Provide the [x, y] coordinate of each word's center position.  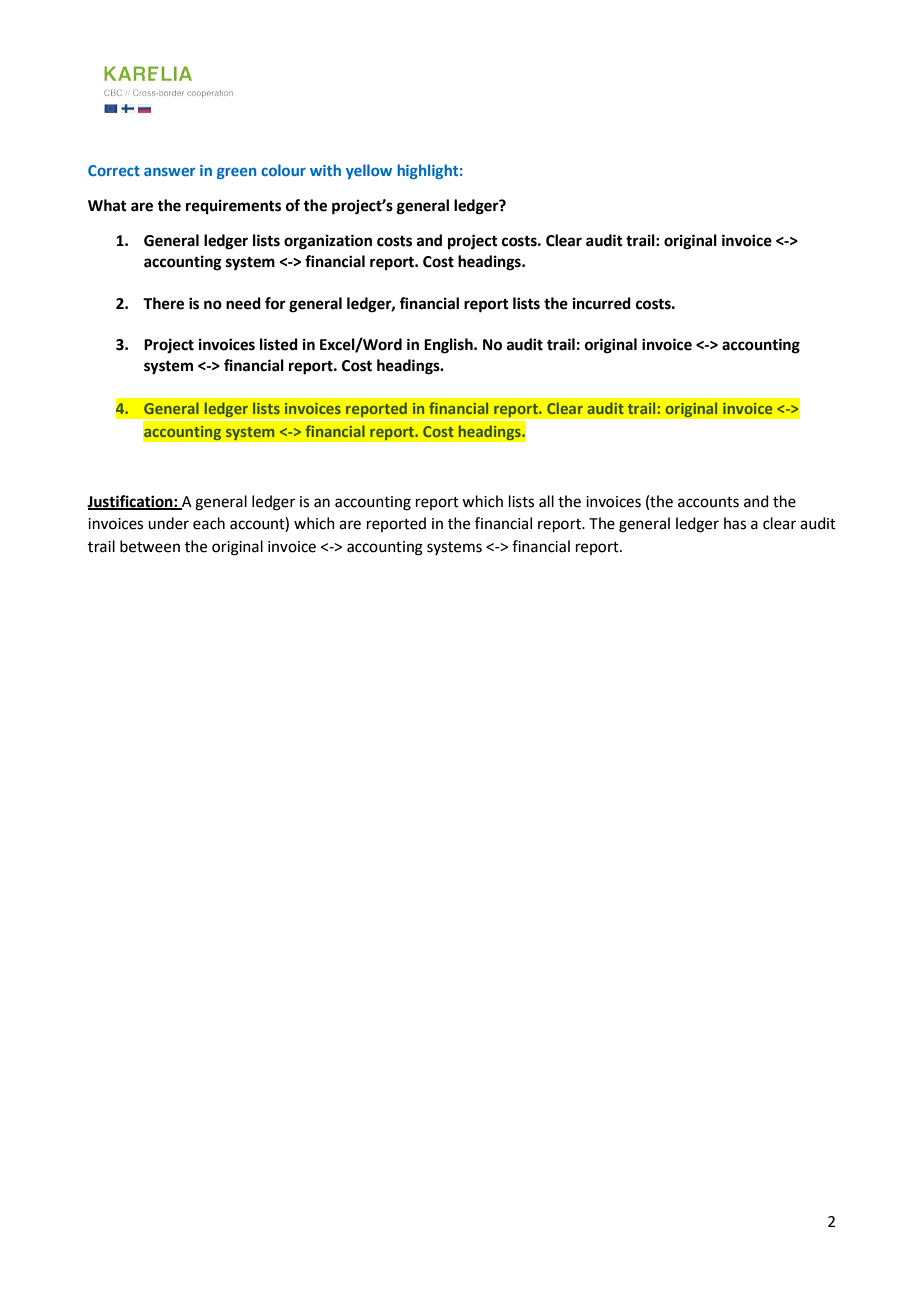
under [168, 523]
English [449, 346]
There [163, 303]
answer [169, 171]
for [275, 303]
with [325, 170]
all [546, 501]
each [209, 523]
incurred [602, 303]
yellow [369, 171]
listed [279, 344]
